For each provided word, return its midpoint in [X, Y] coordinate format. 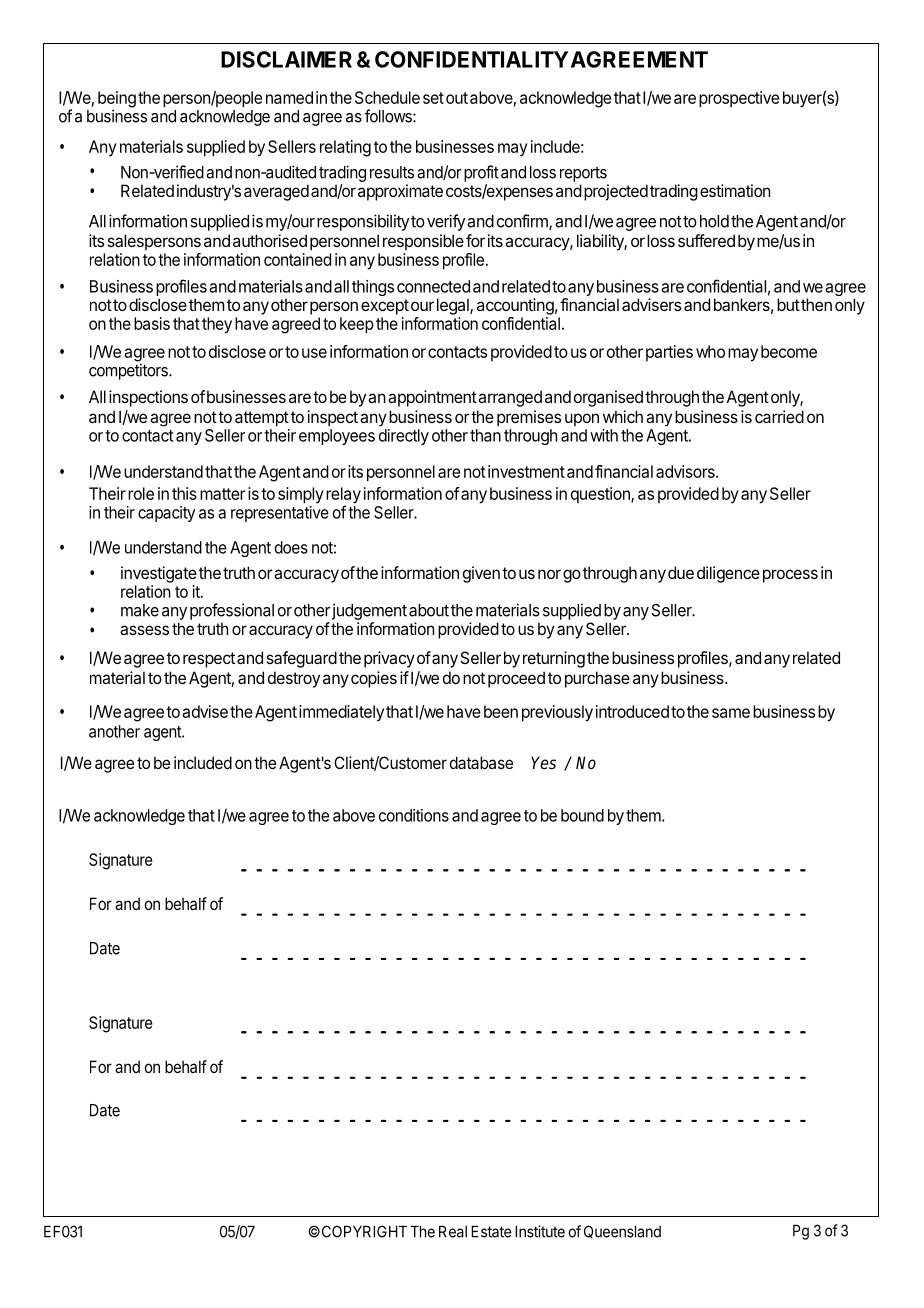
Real [453, 1231]
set [433, 98]
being [117, 100]
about [429, 610]
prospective [739, 99]
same [731, 713]
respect [209, 660]
